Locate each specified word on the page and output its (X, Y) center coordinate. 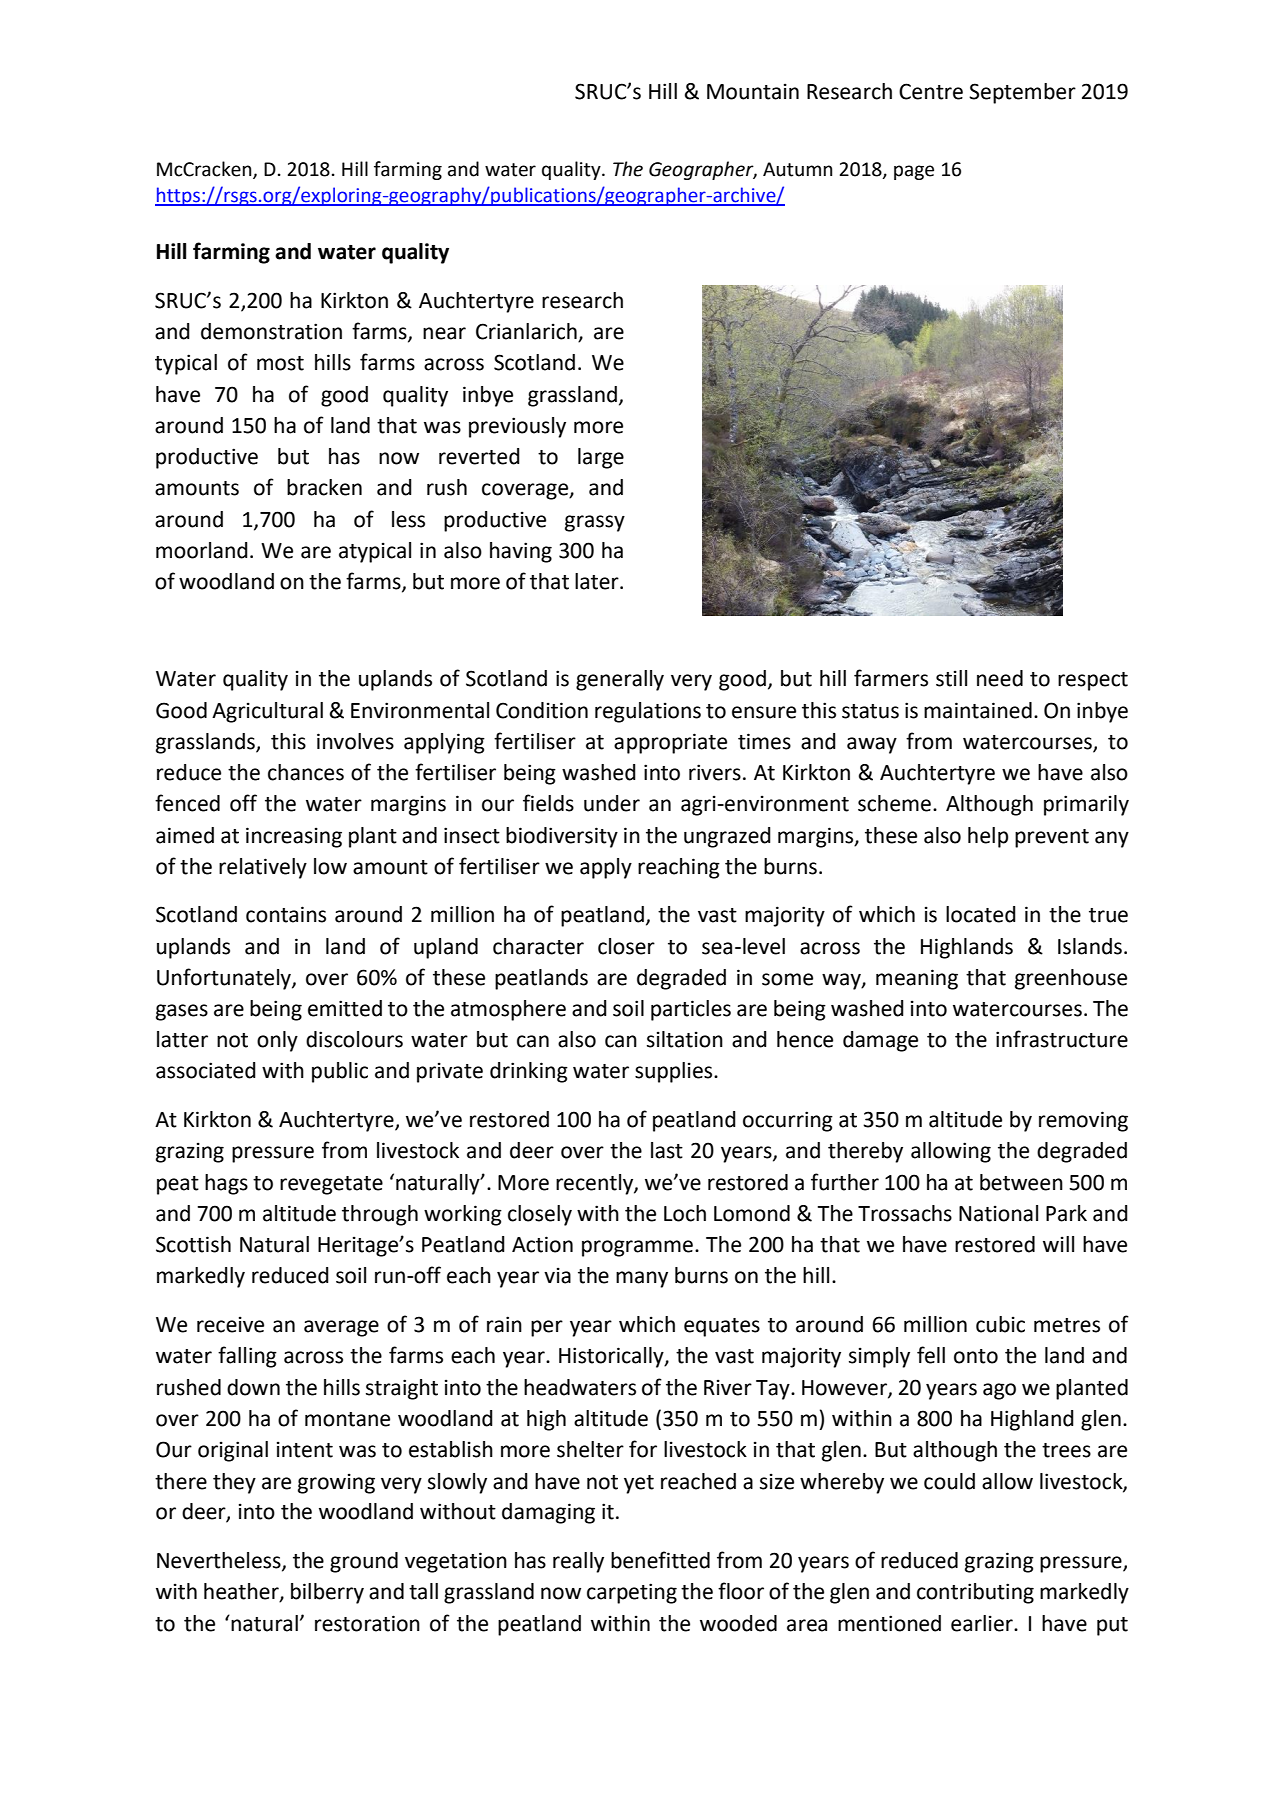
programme (637, 1248)
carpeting (632, 1593)
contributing (975, 1593)
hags (226, 1184)
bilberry (327, 1593)
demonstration (271, 331)
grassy (595, 523)
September (1022, 93)
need (1000, 678)
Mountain (753, 91)
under (612, 803)
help (988, 837)
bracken (324, 487)
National (998, 1213)
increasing (294, 837)
